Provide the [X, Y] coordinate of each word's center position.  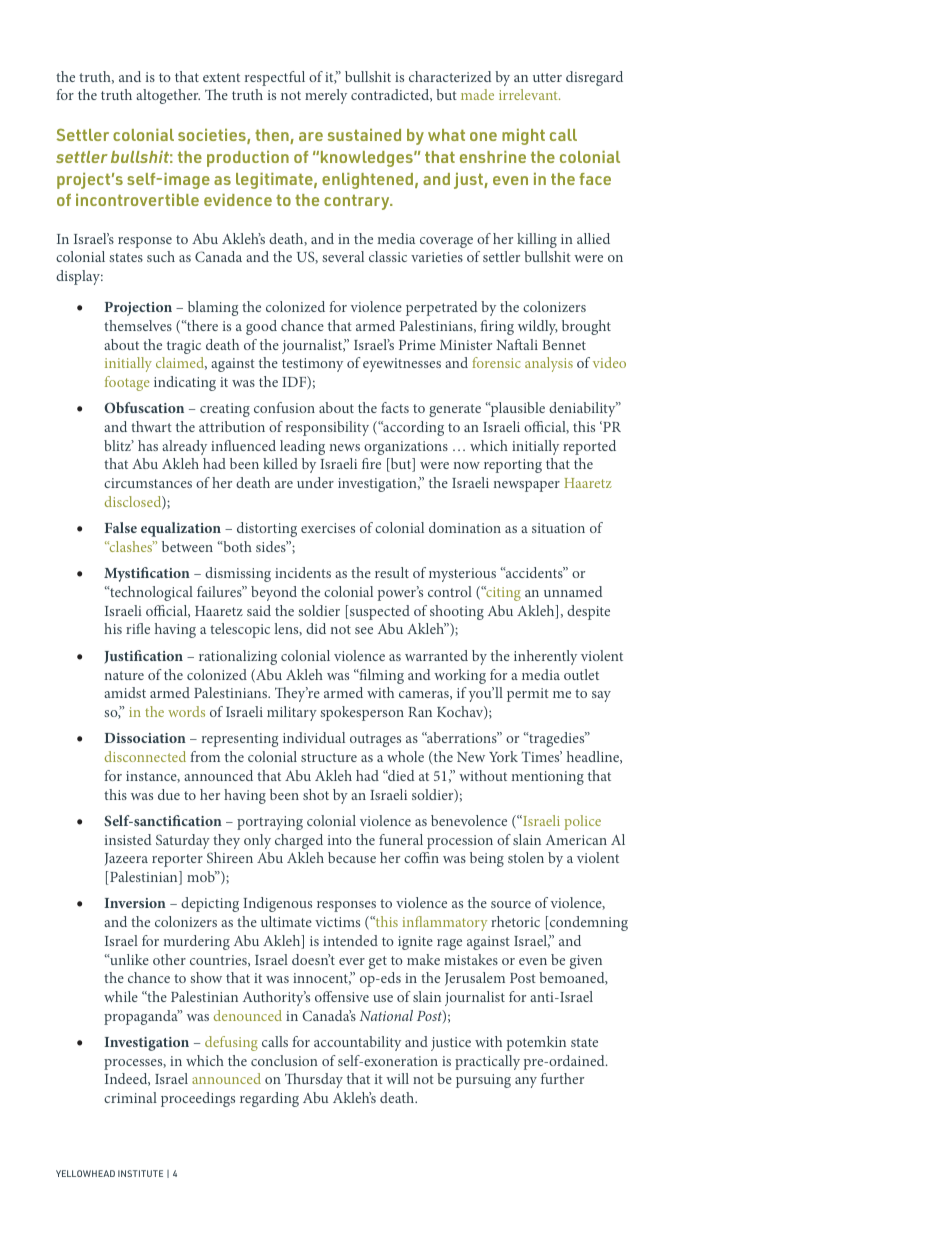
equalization [181, 529]
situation [558, 528]
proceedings [198, 1099]
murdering [196, 942]
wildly [538, 327]
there [201, 325]
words [186, 711]
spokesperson [362, 713]
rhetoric [515, 921]
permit [528, 695]
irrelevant [529, 94]
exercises [328, 528]
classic [388, 256]
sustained [364, 135]
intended [350, 940]
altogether [168, 96]
